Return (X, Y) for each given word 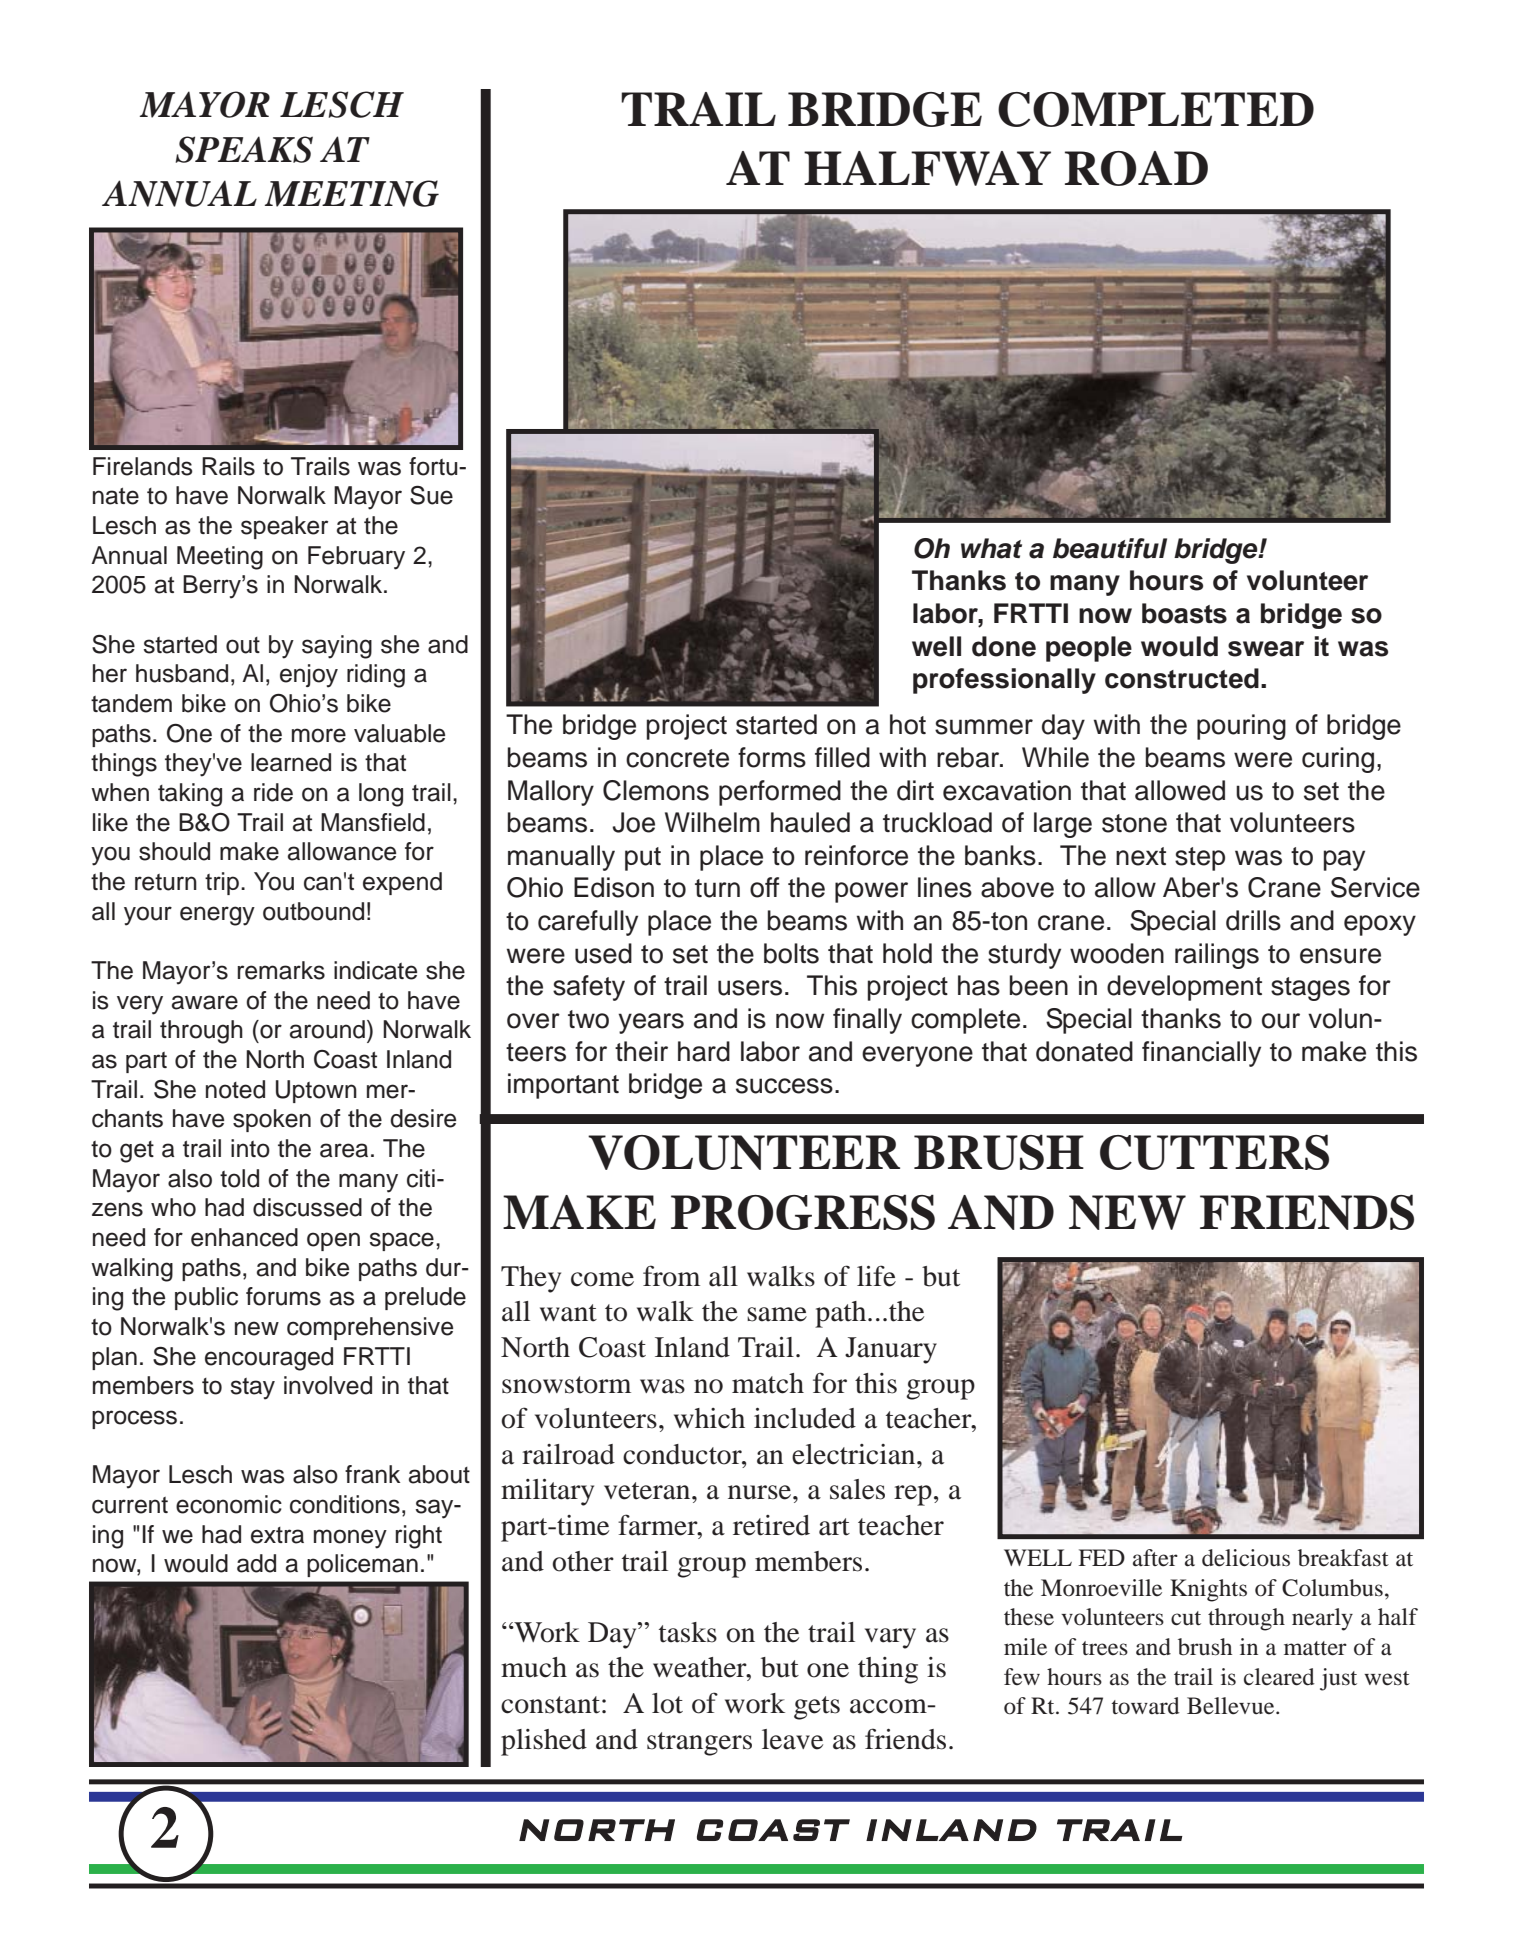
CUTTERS (1214, 1152)
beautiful (1110, 548)
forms (772, 757)
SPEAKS (244, 149)
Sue (431, 495)
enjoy (309, 676)
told (239, 1178)
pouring (1241, 727)
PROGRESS (803, 1212)
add (256, 1563)
